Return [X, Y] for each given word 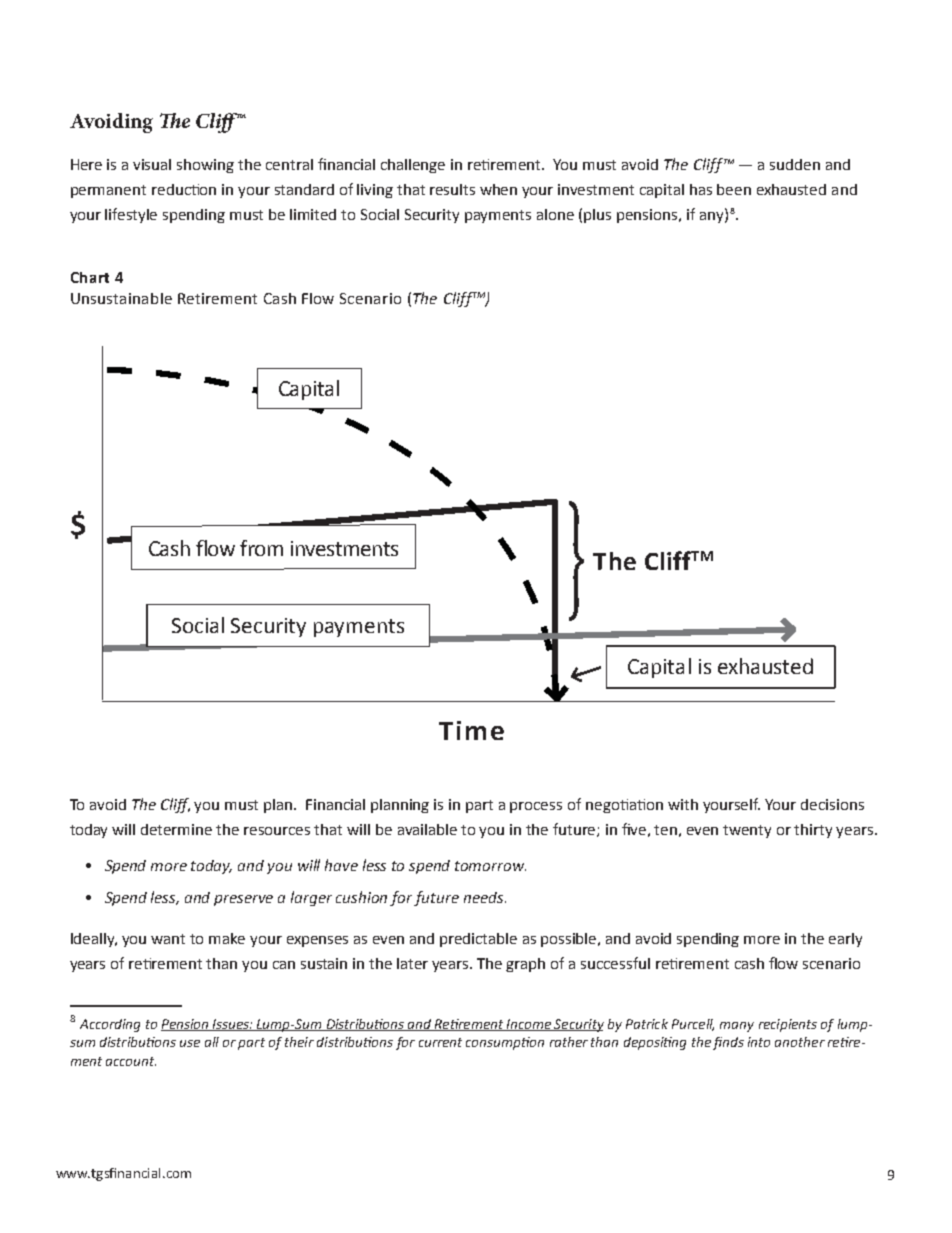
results [452, 189]
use [190, 1043]
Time [471, 730]
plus [597, 216]
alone [555, 214]
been [734, 189]
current [440, 1042]
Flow [318, 298]
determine [176, 829]
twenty [747, 831]
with [683, 804]
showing [205, 166]
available [427, 829]
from [261, 548]
